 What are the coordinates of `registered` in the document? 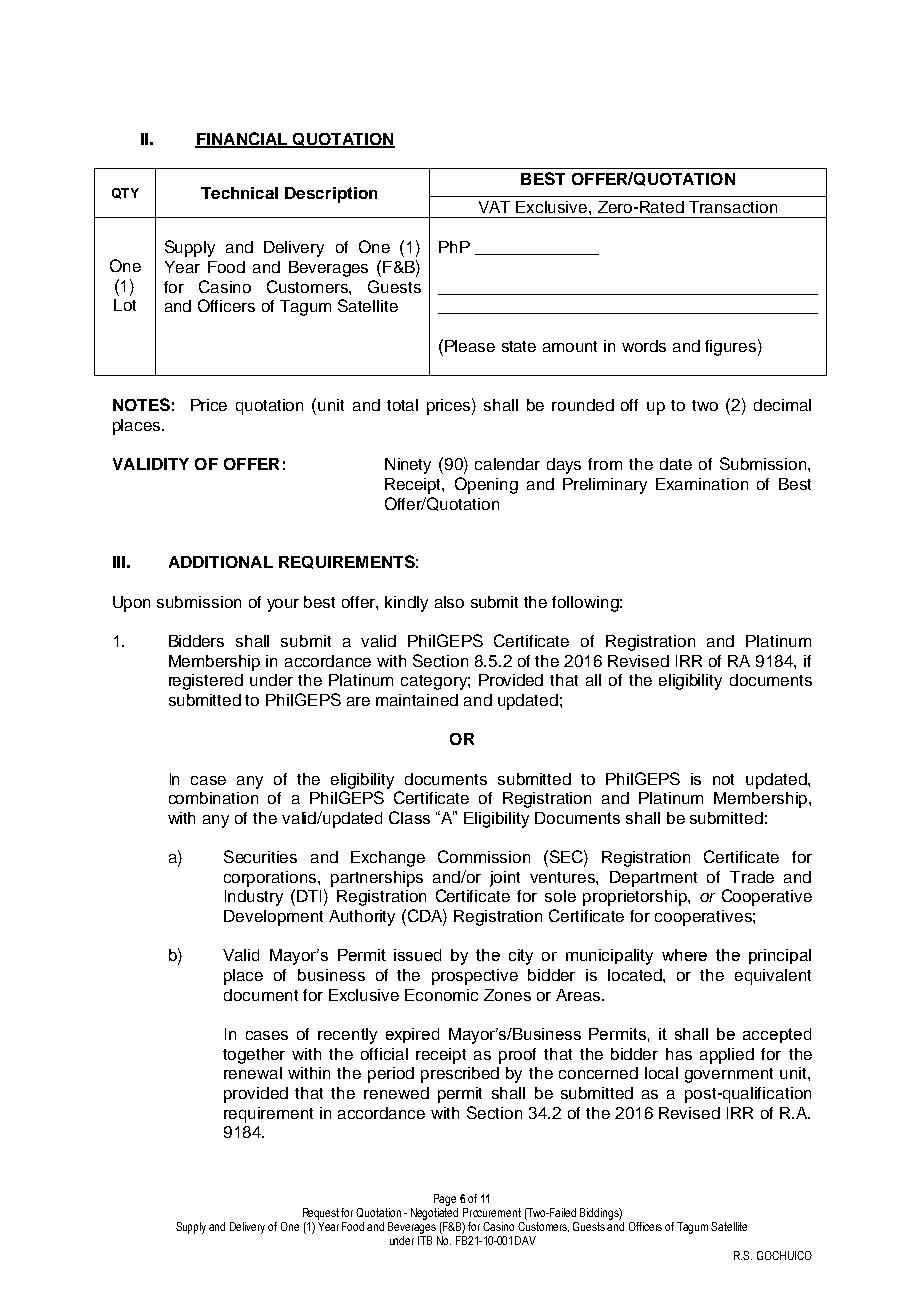 It's located at (206, 682).
